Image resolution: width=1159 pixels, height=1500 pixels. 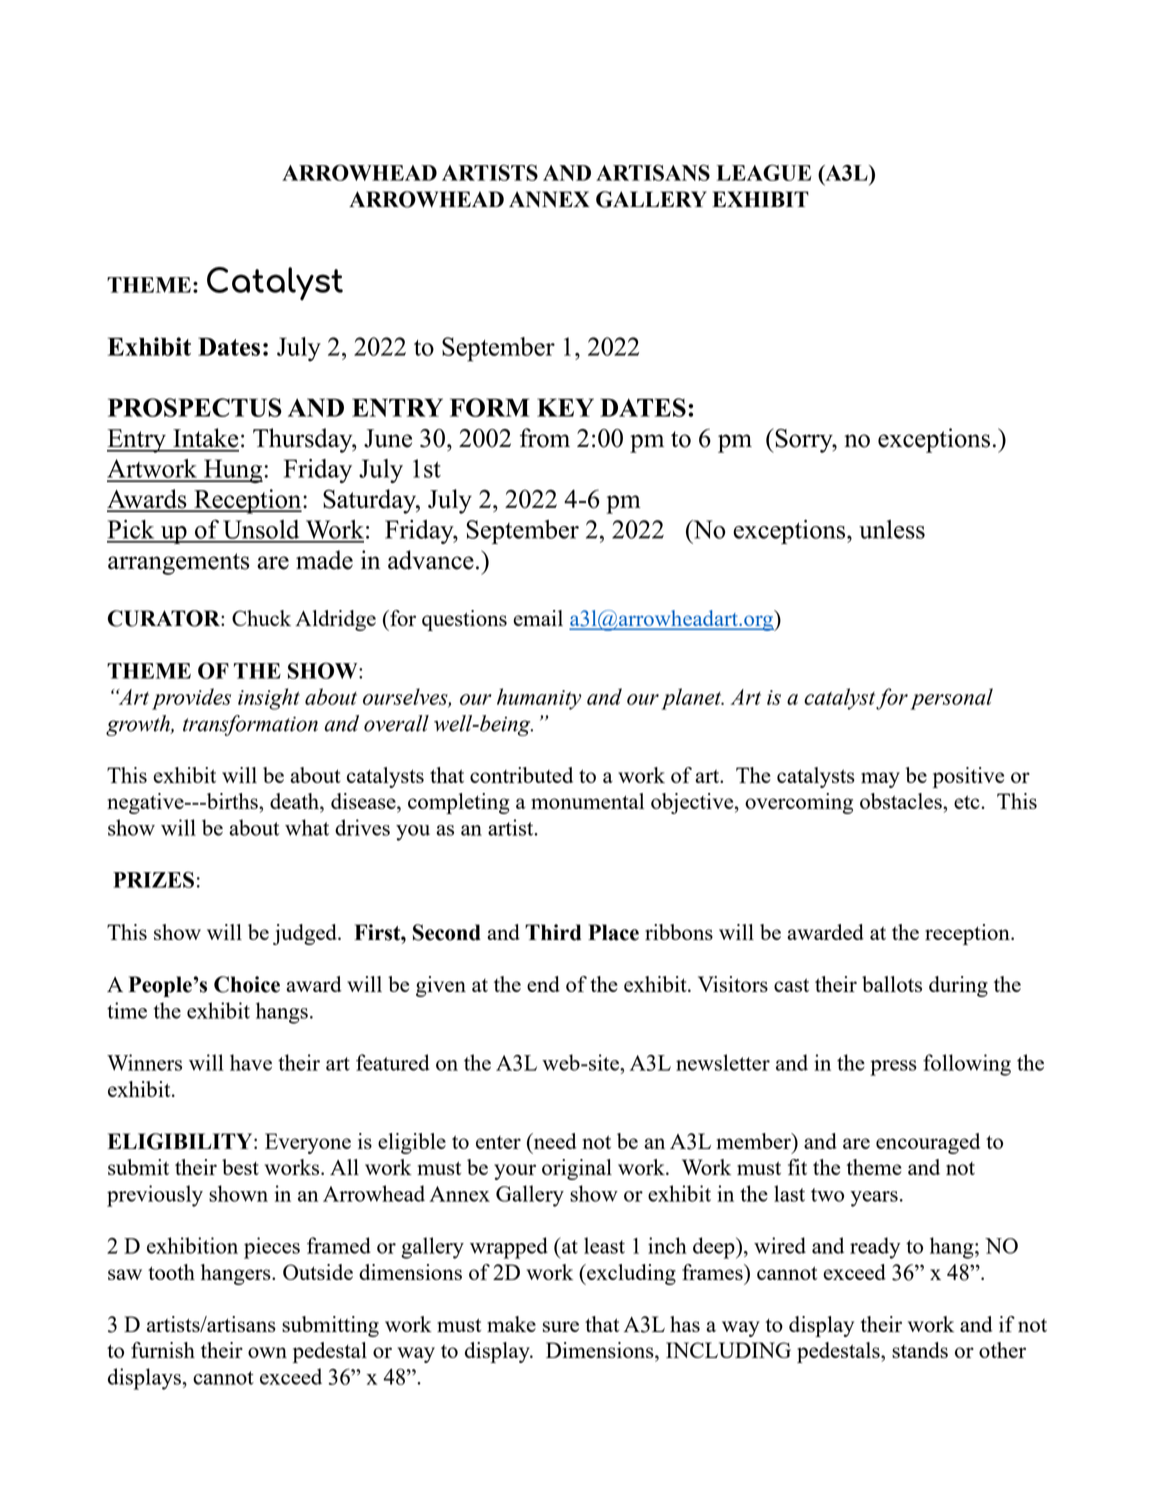 What do you see at coordinates (565, 407) in the document?
I see `KEY` at bounding box center [565, 407].
